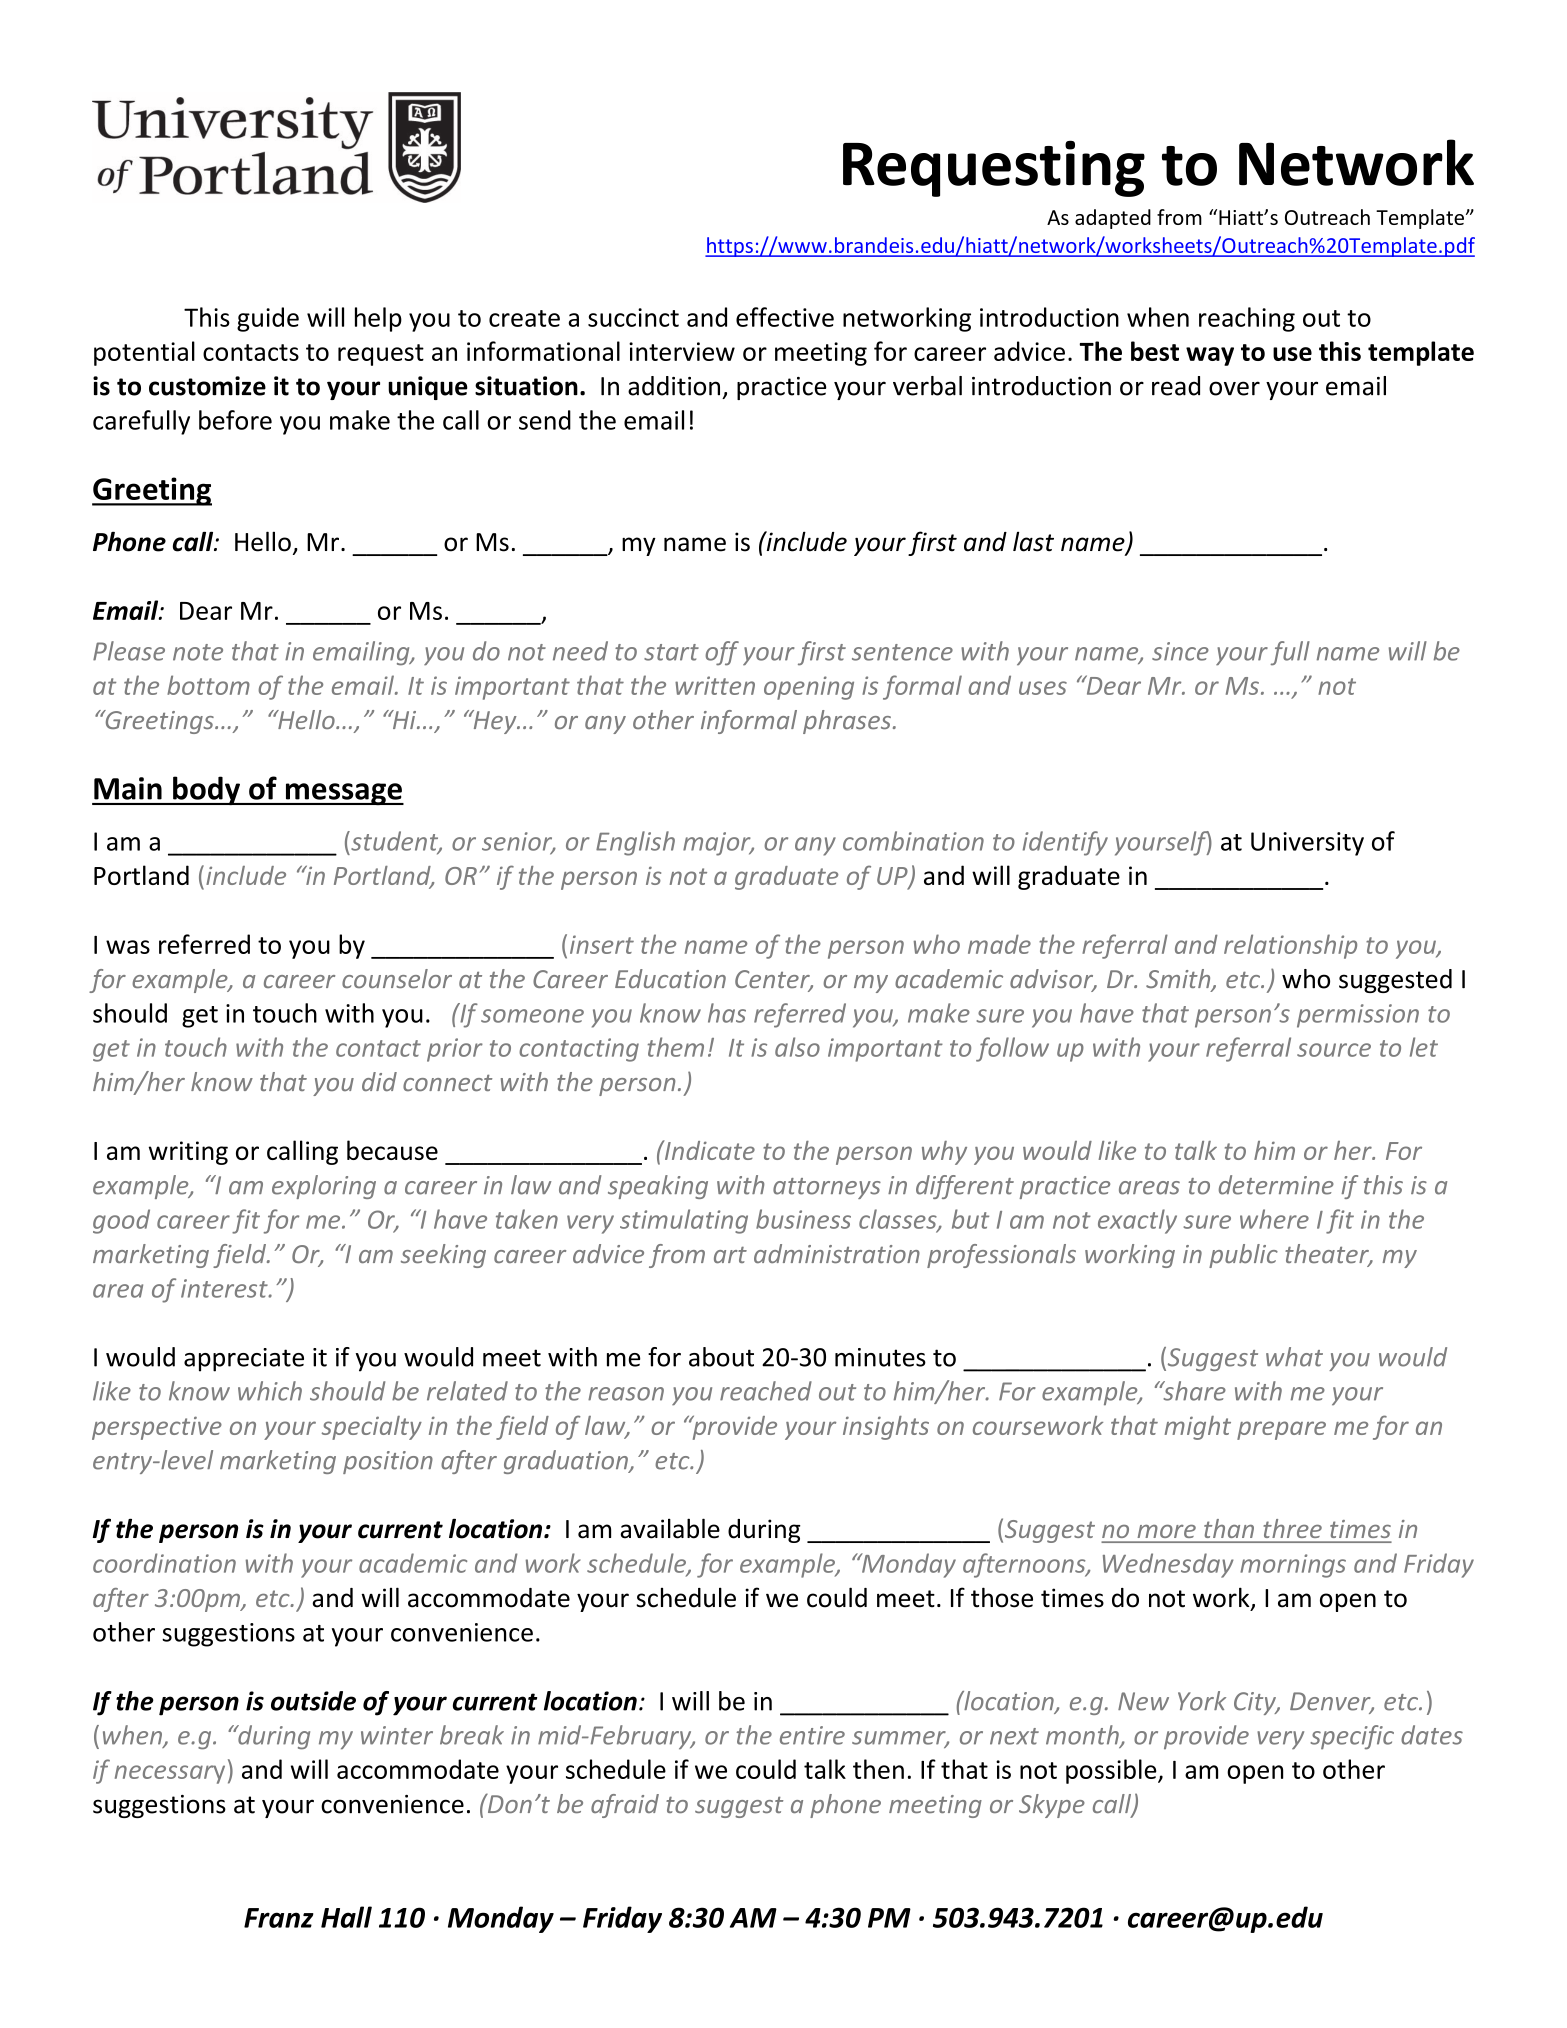  I want to click on appreciate, so click(244, 1360).
